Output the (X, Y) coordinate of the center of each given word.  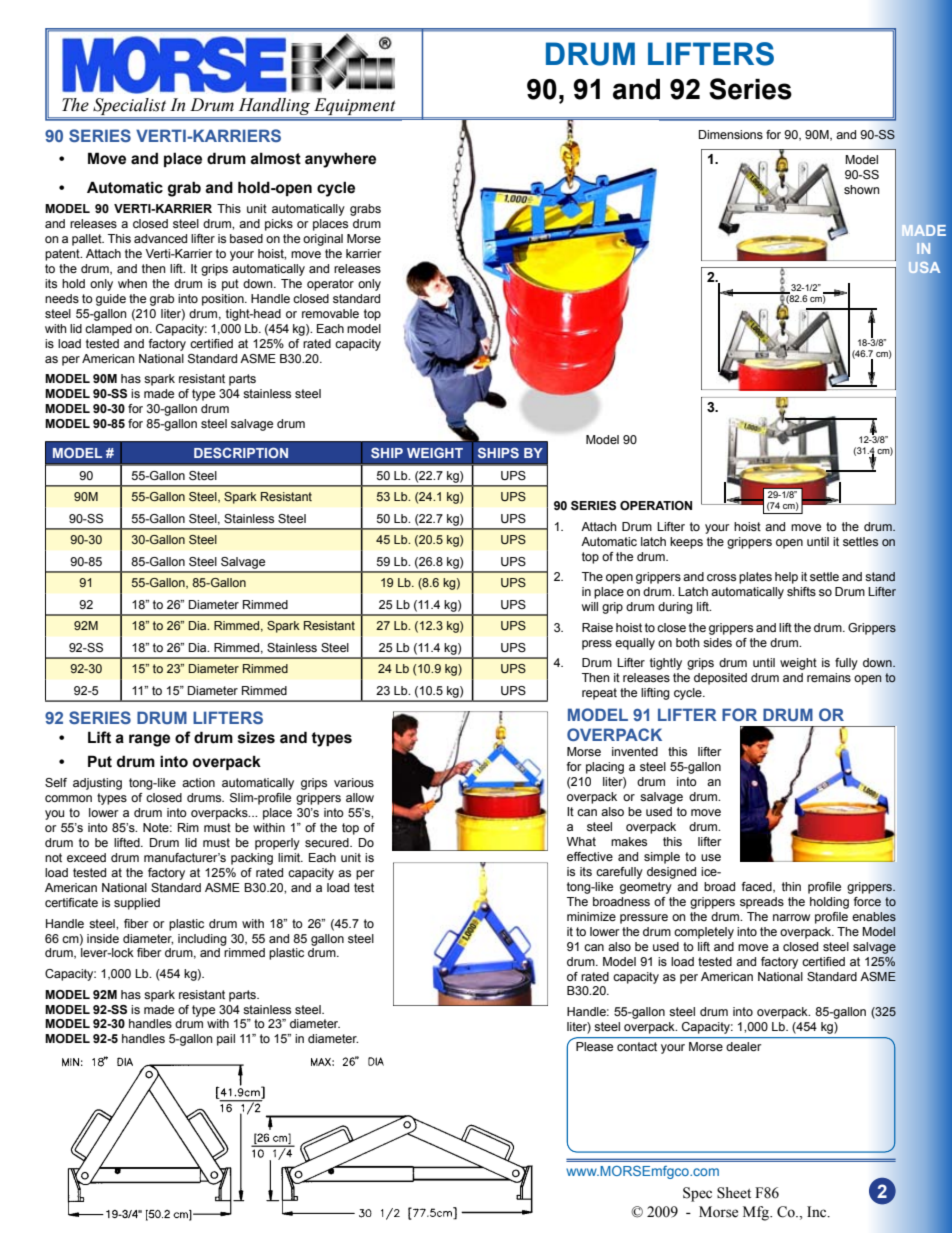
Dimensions (731, 134)
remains (829, 677)
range (149, 740)
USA (924, 267)
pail (226, 1040)
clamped (108, 330)
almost (275, 158)
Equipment (354, 106)
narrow (791, 917)
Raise (597, 627)
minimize (591, 916)
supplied (137, 904)
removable (330, 313)
